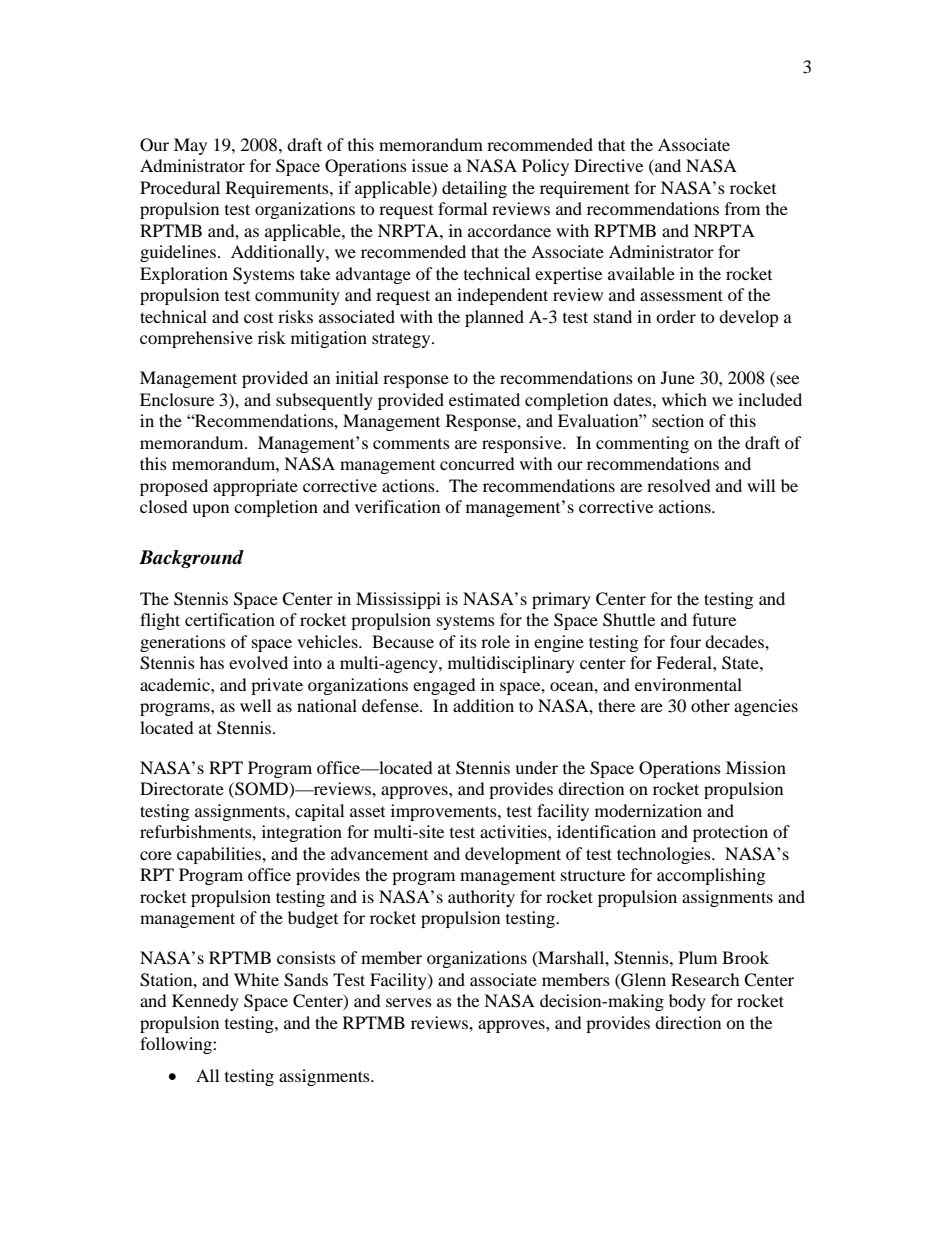 The image size is (952, 1233). I want to click on White, so click(256, 979).
